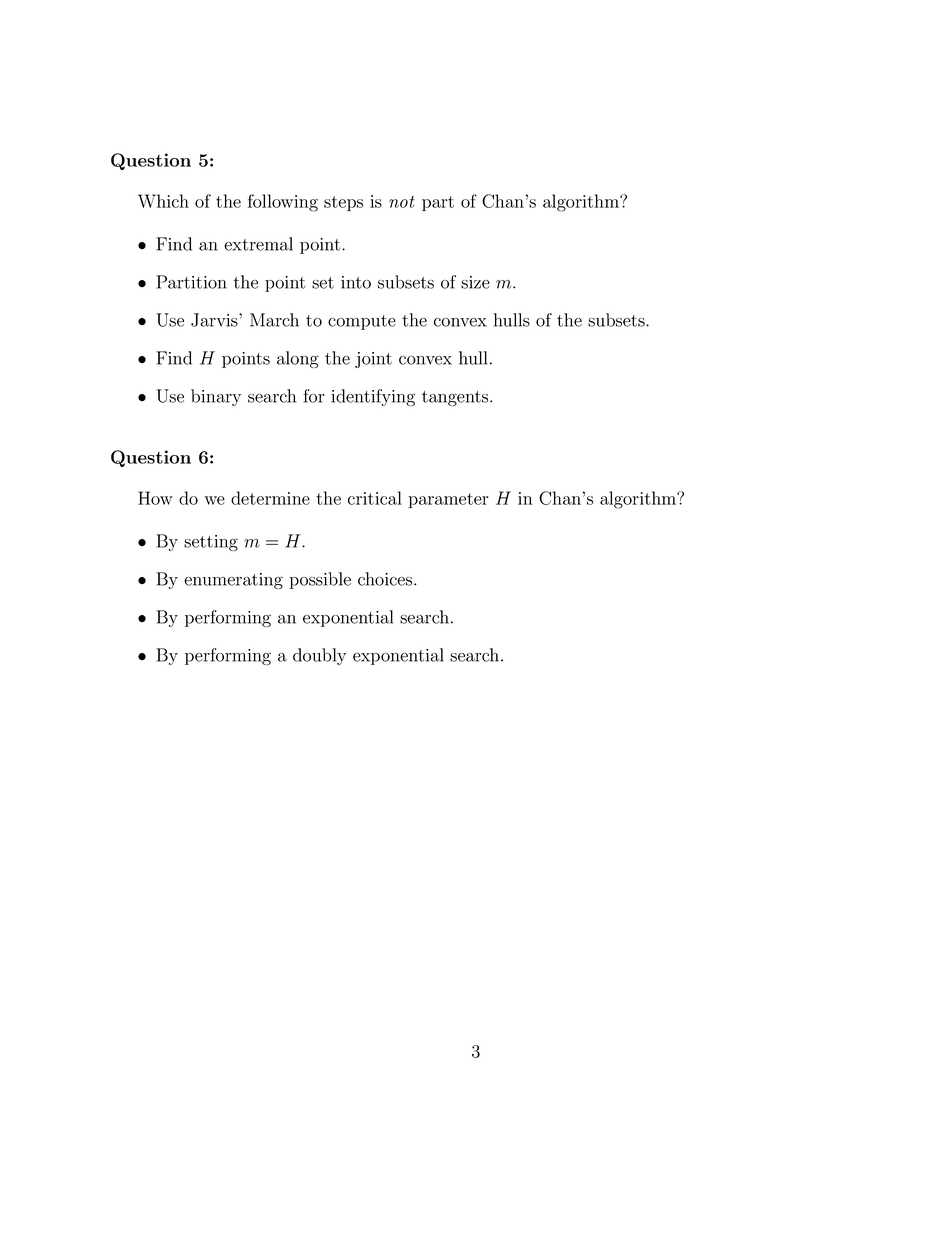  I want to click on doubly, so click(319, 656).
